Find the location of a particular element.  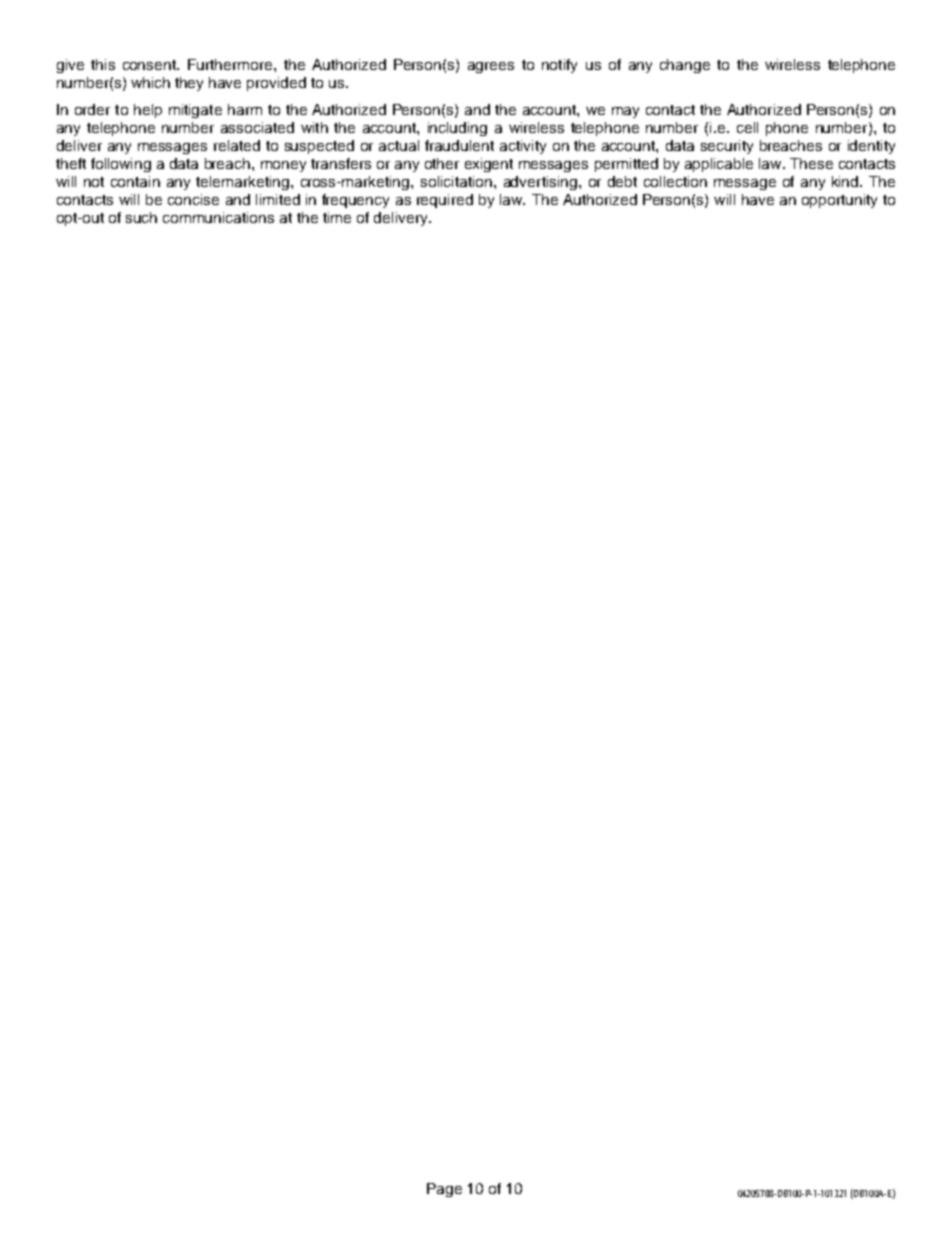

collection is located at coordinates (675, 181).
